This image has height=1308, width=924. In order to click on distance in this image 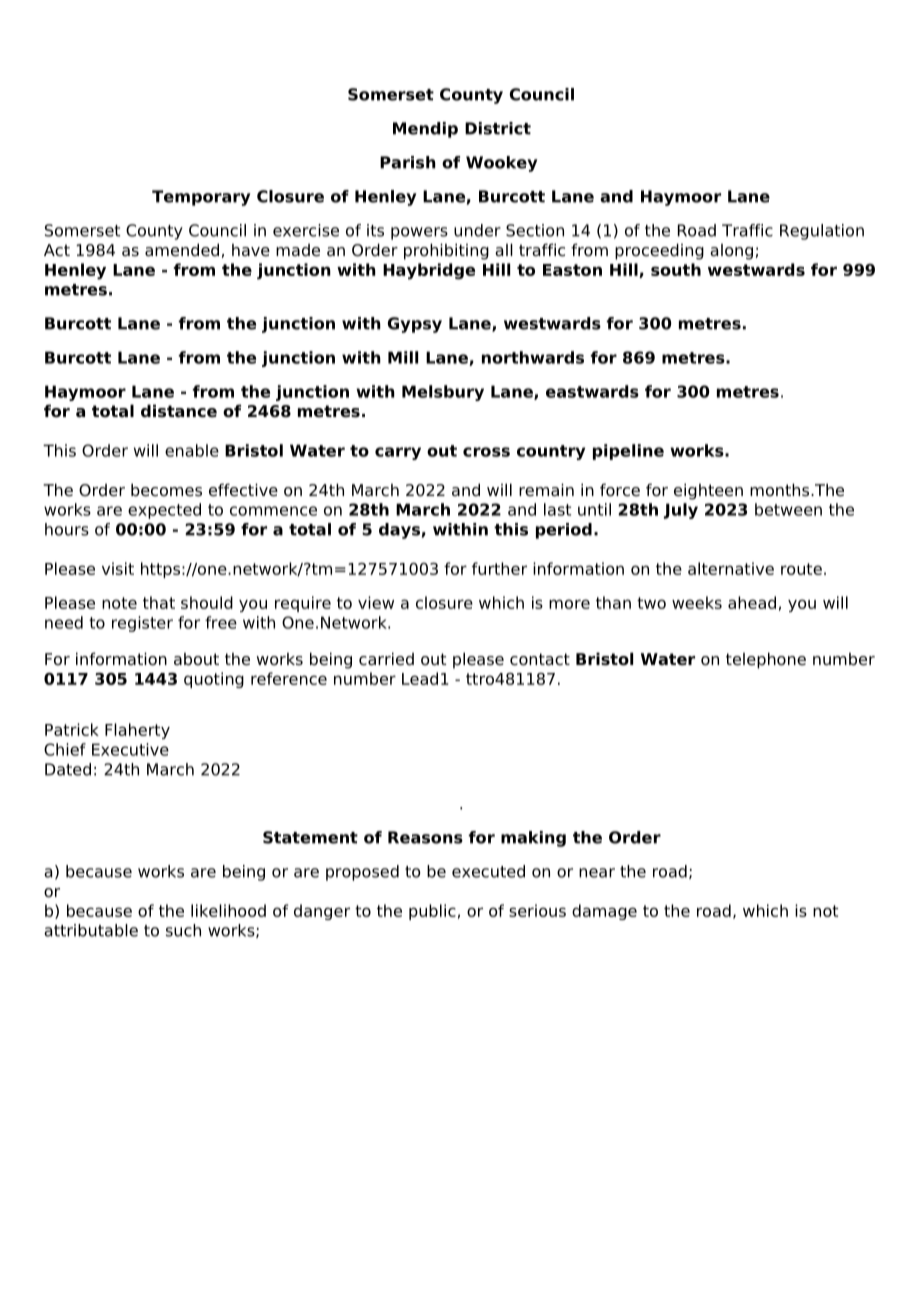, I will do `click(179, 411)`.
